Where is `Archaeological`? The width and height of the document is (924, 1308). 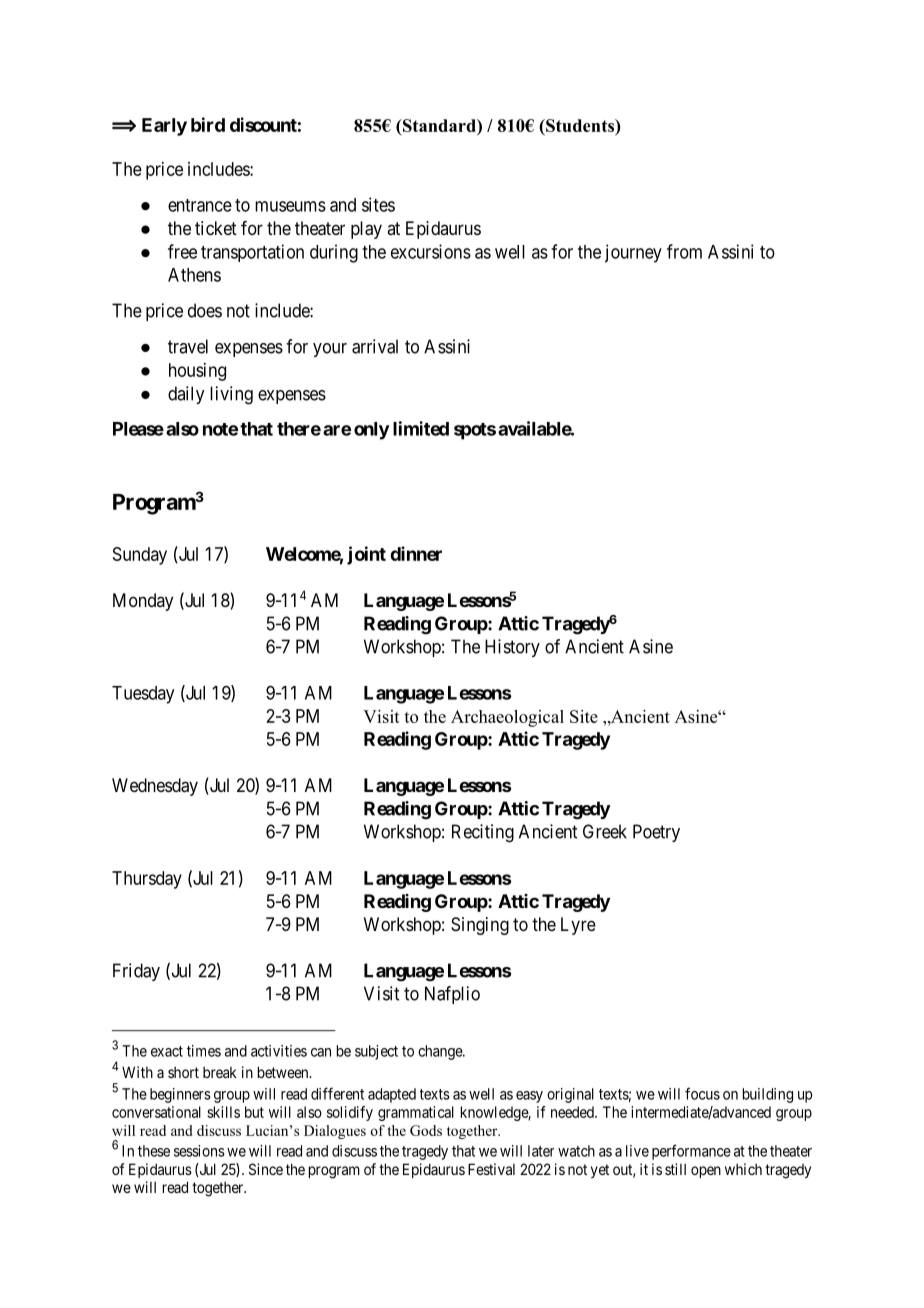
Archaeological is located at coordinates (507, 718).
